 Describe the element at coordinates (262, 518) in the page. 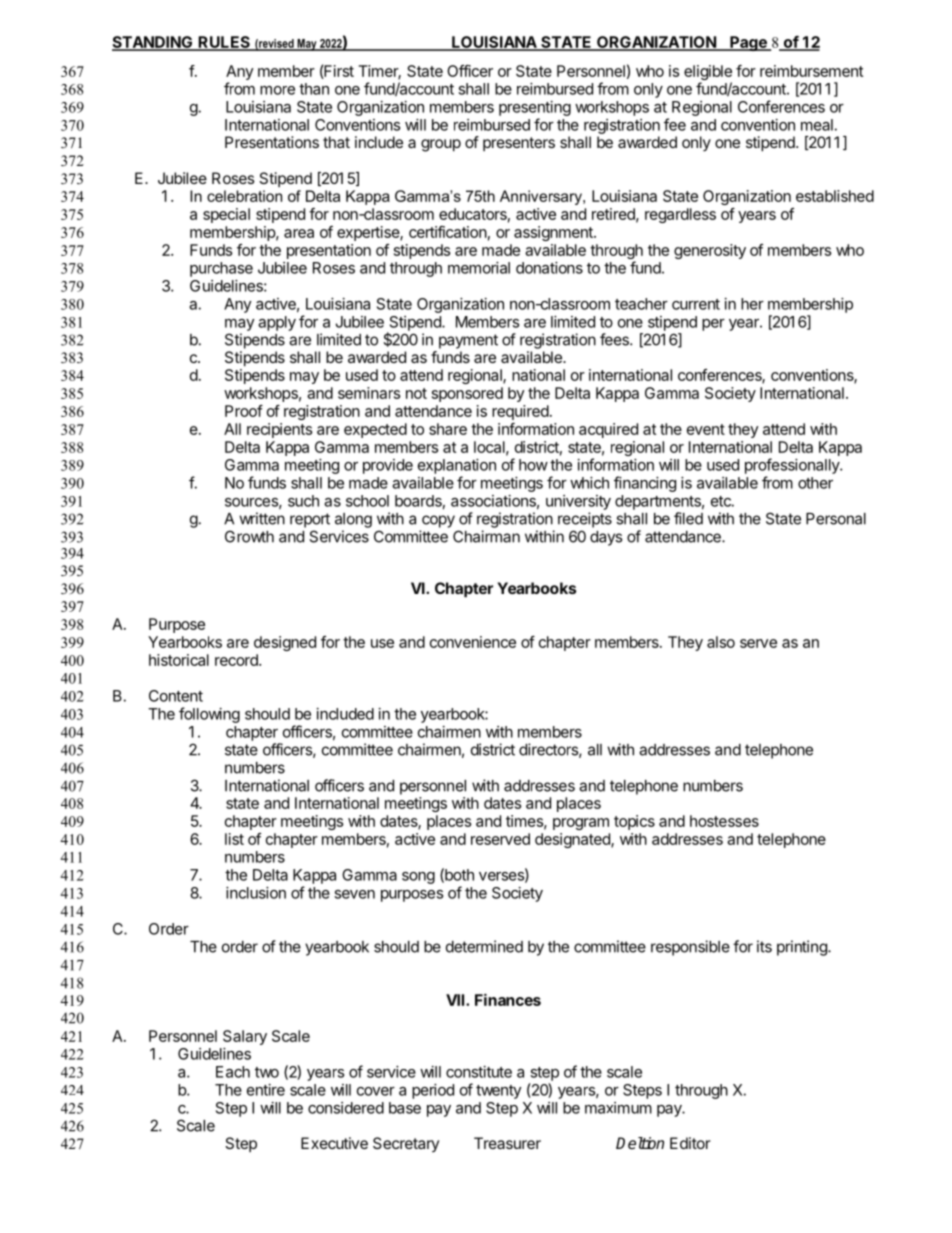

I see `written` at that location.
